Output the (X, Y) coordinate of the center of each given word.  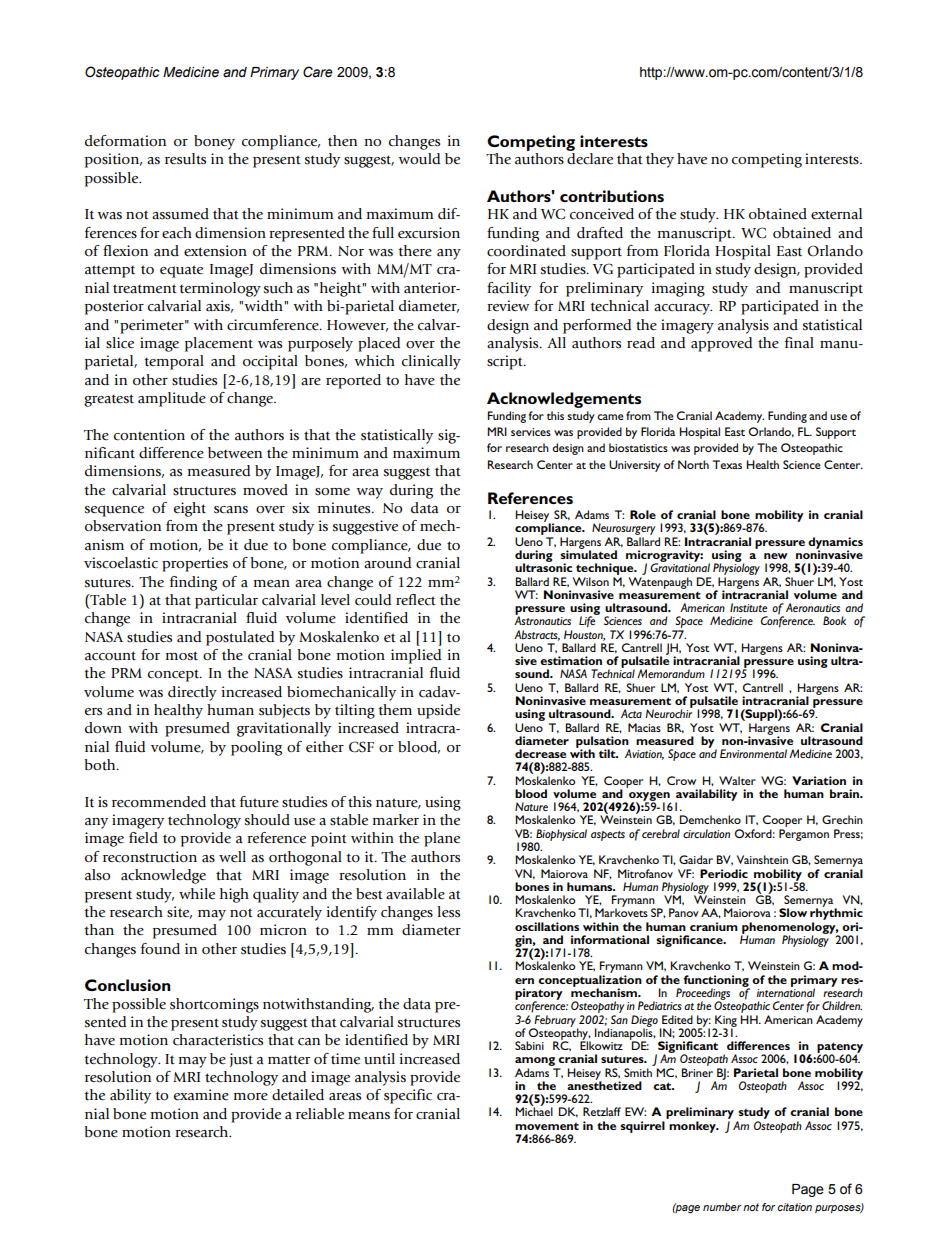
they (660, 160)
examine (201, 1095)
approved (721, 344)
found (160, 949)
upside (438, 711)
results (185, 159)
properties (195, 564)
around (387, 563)
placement (219, 344)
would (419, 159)
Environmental (753, 753)
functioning (717, 982)
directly (192, 693)
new (776, 556)
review (508, 306)
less (448, 912)
